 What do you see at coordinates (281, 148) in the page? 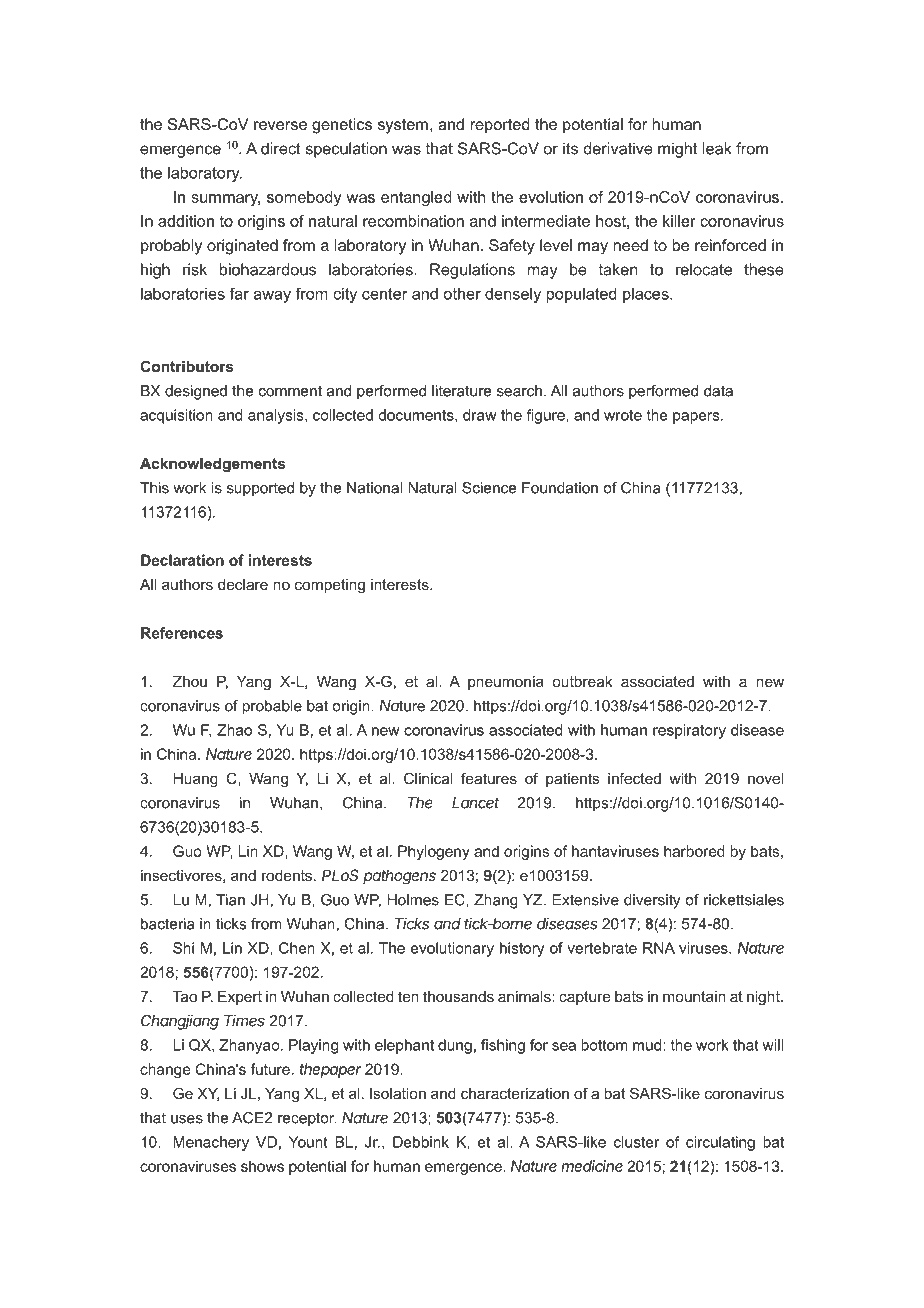
I see `direct` at bounding box center [281, 148].
